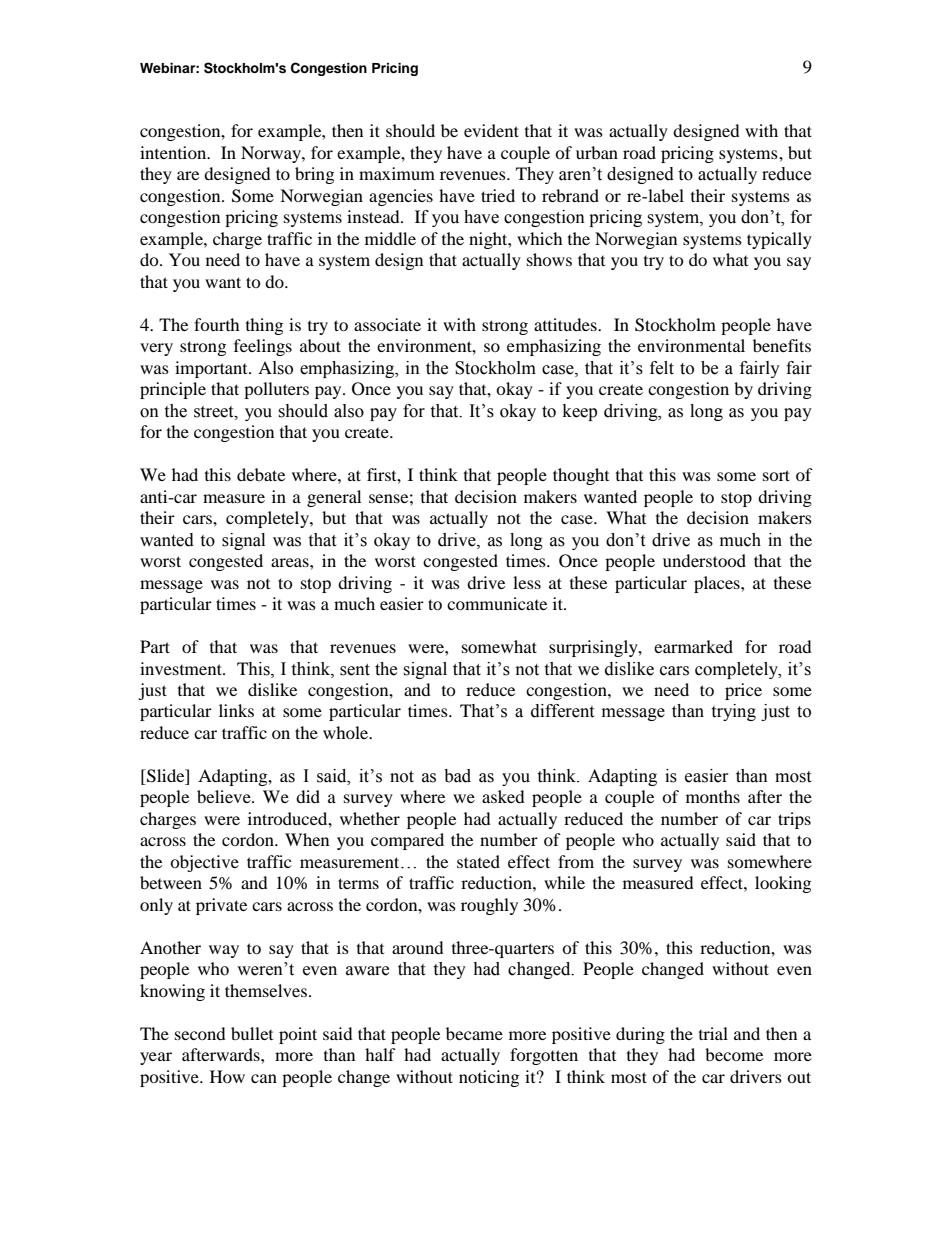  I want to click on areas, so click(291, 562).
